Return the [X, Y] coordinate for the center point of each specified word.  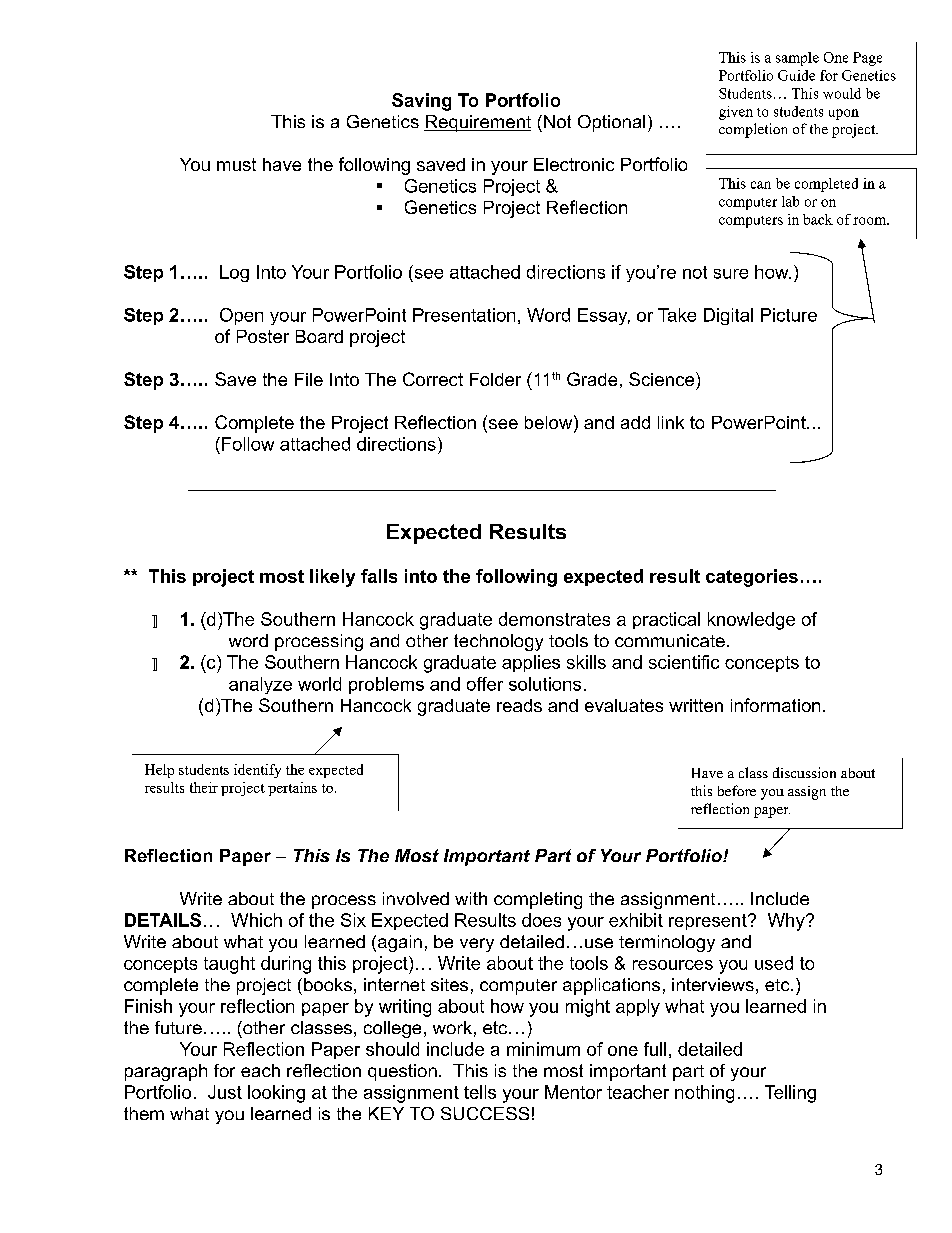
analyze [260, 685]
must [236, 164]
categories [752, 578]
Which [256, 920]
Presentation [464, 315]
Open [241, 316]
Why [787, 922]
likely [332, 578]
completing [538, 900]
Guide [796, 75]
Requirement [477, 123]
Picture [789, 315]
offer [485, 684]
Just [225, 1092]
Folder [495, 379]
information [775, 705]
